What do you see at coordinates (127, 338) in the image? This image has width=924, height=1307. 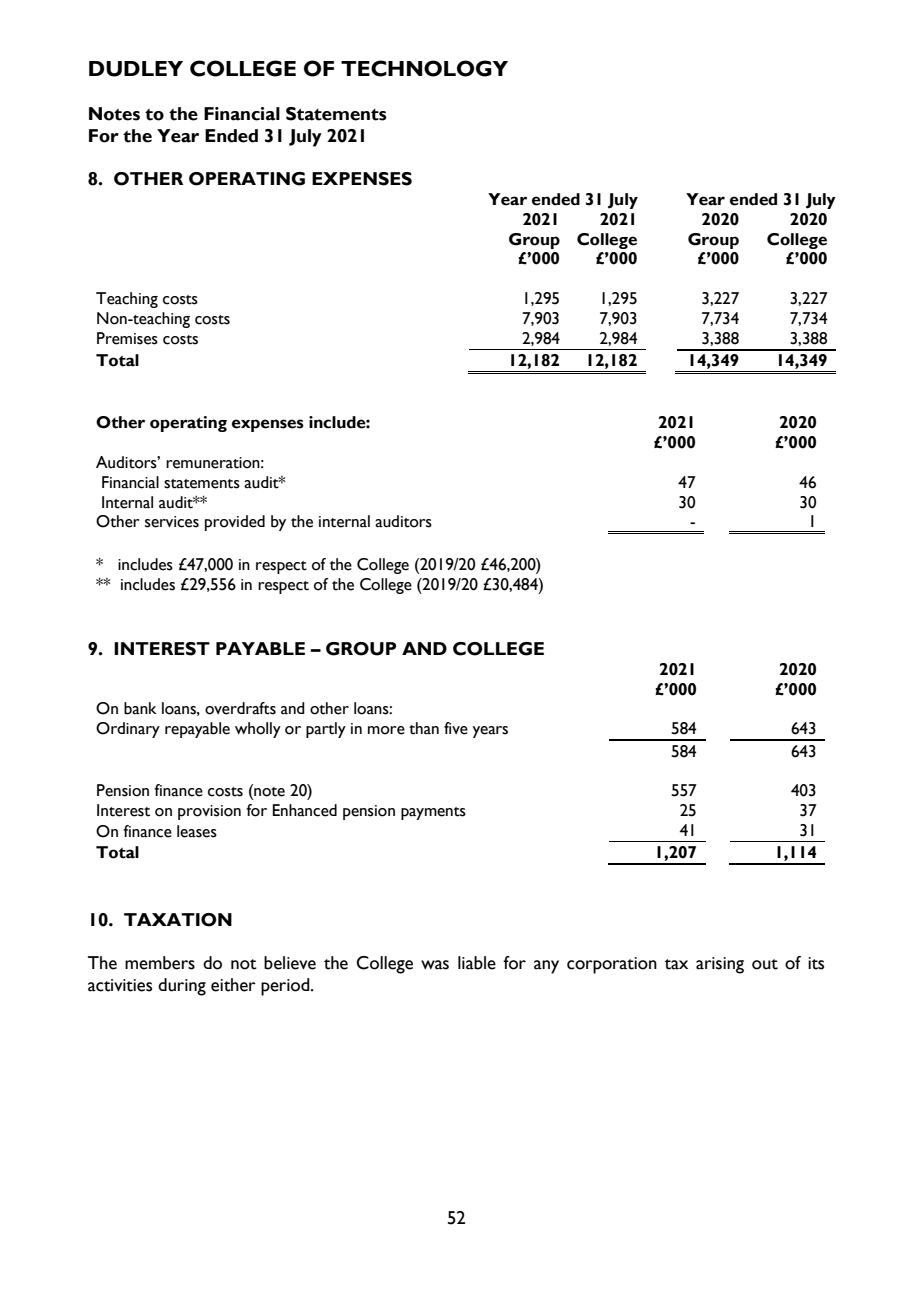 I see `Premises` at bounding box center [127, 338].
